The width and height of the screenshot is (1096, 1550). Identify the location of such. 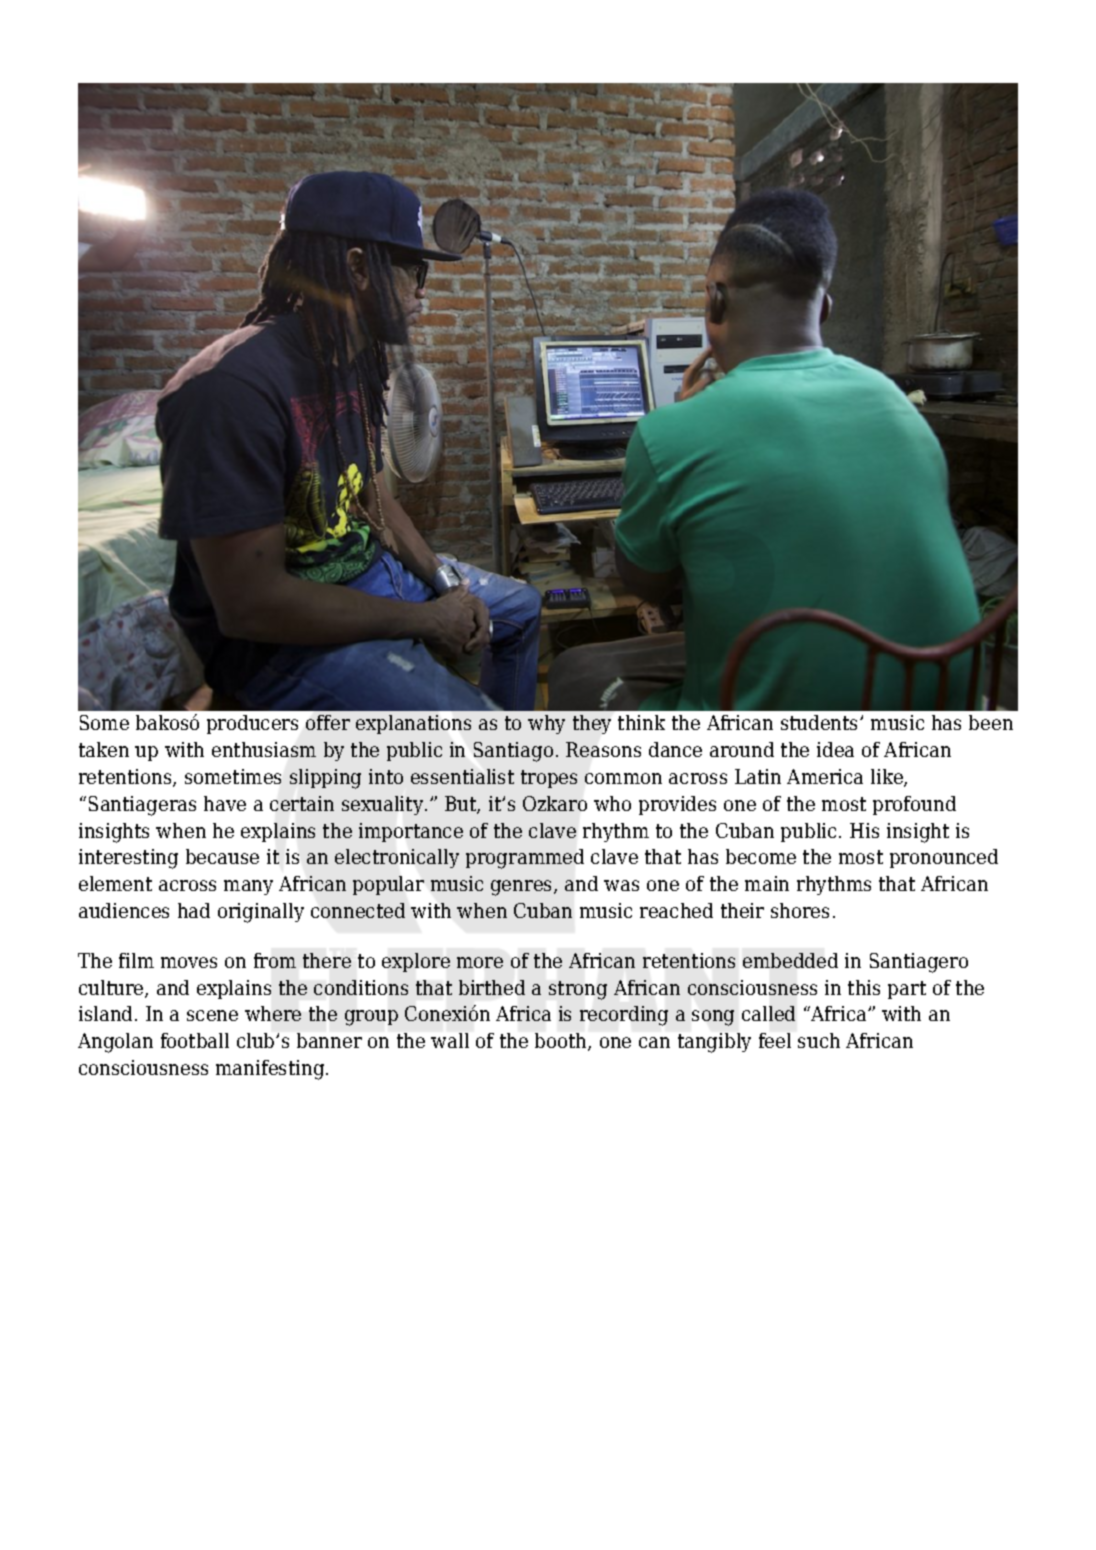
(819, 1040).
